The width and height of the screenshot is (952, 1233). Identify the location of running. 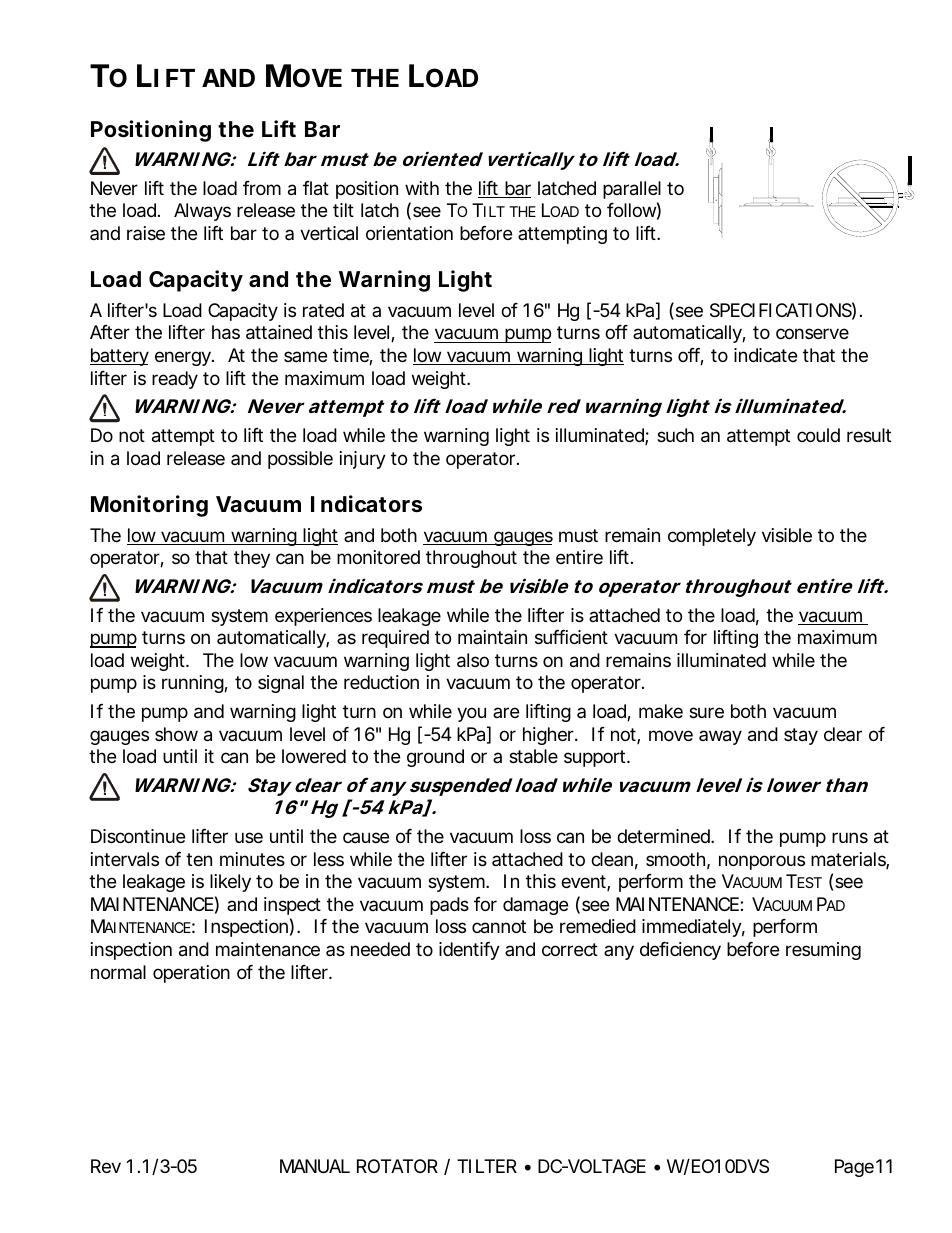
(193, 684).
